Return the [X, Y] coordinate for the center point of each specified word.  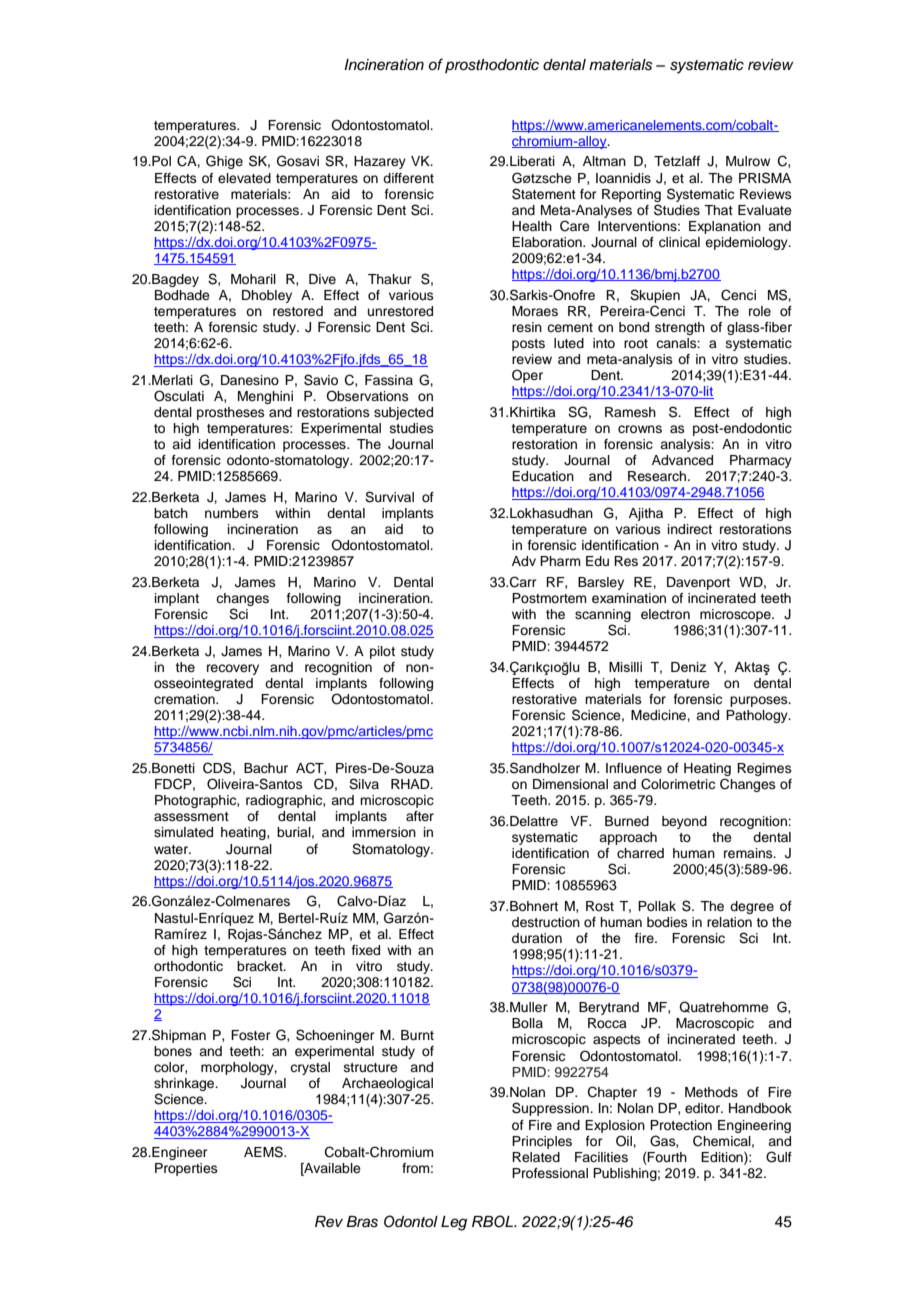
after [420, 816]
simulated [183, 832]
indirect [690, 529]
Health [532, 226]
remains [749, 853]
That [718, 210]
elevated [244, 178]
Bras [362, 1222]
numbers [232, 513]
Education [543, 476]
